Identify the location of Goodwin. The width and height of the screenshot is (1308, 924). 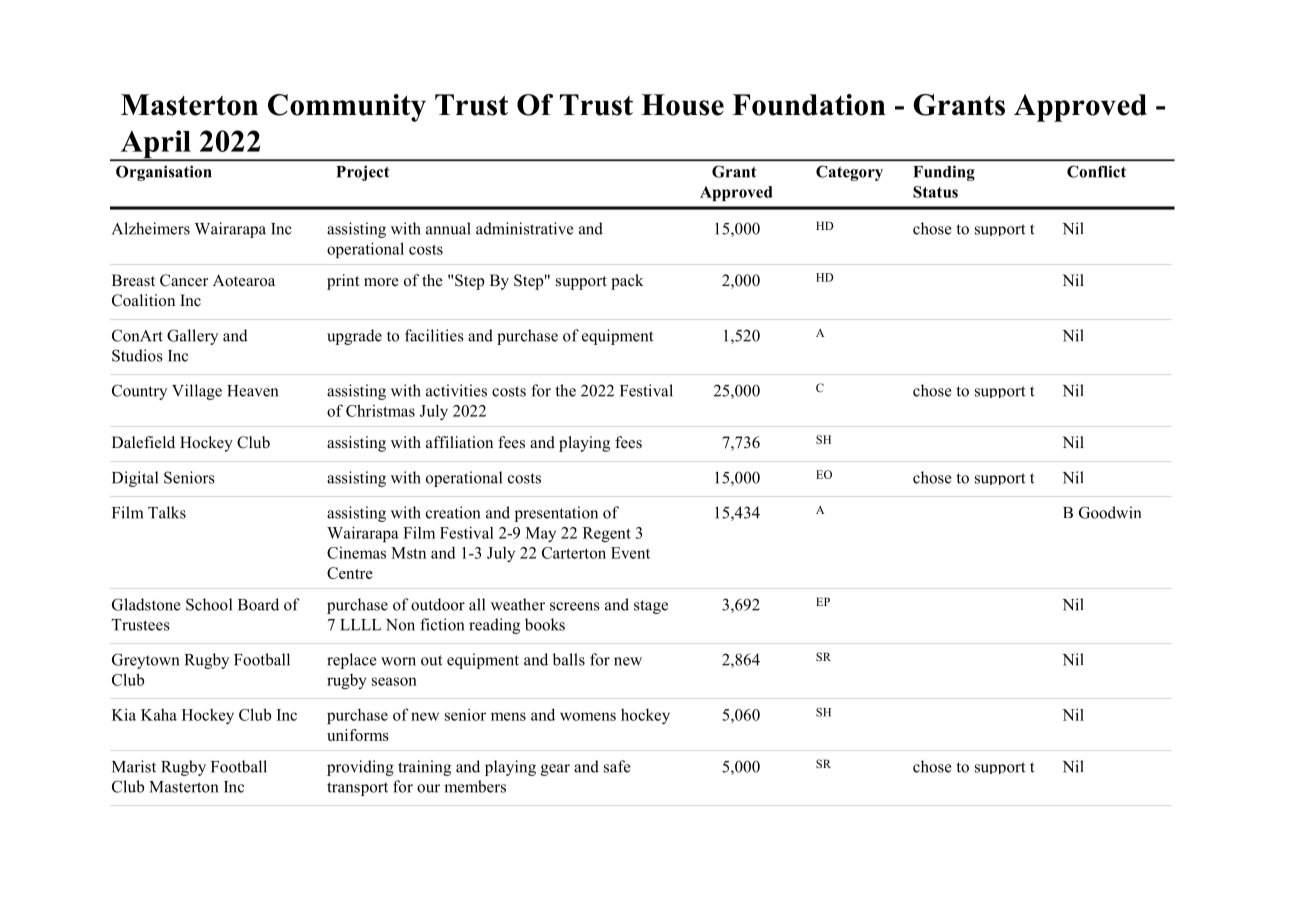
(1110, 512).
